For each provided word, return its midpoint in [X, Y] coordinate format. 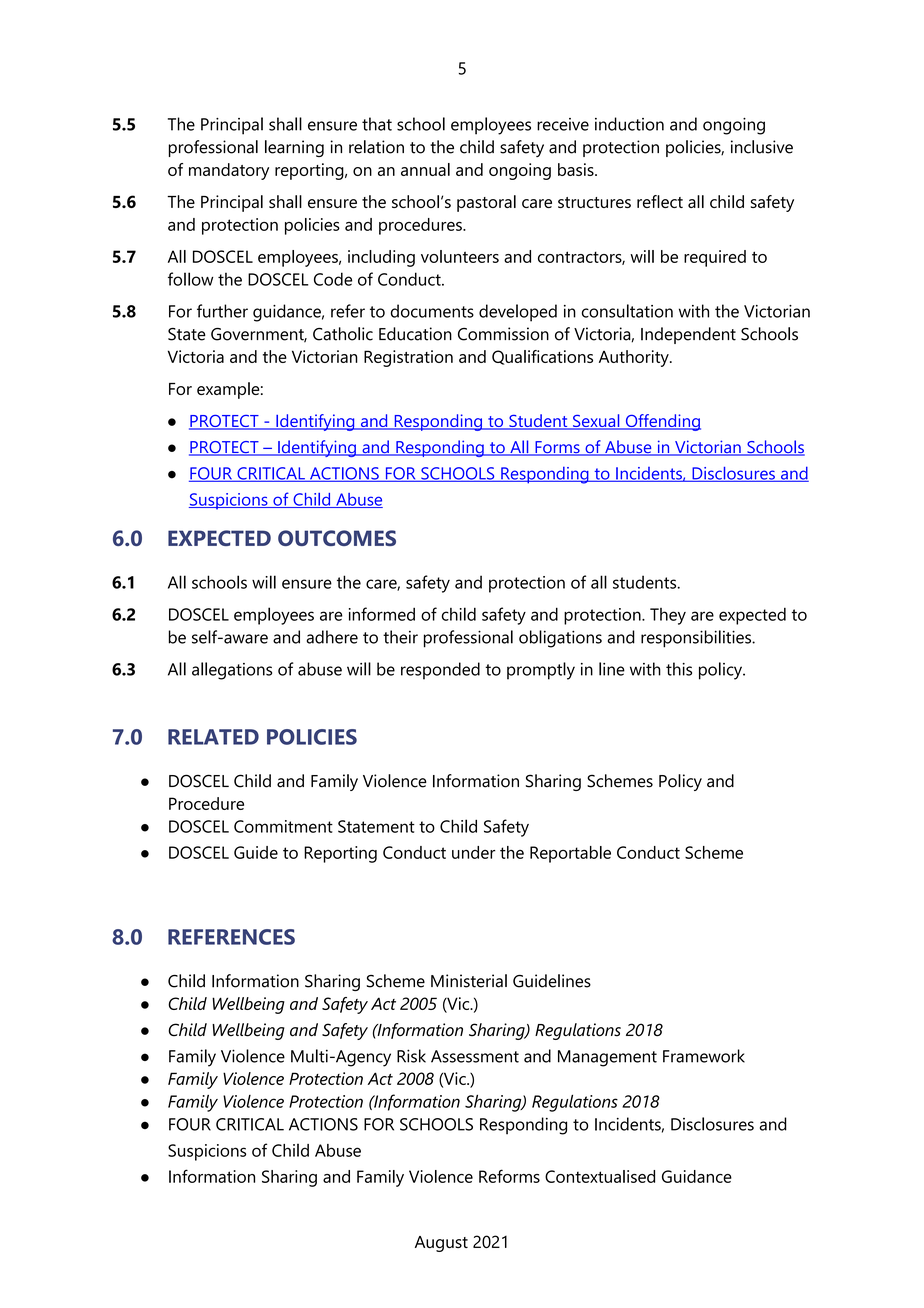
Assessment [475, 1056]
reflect [660, 201]
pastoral [486, 203]
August [441, 1244]
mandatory [229, 171]
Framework [704, 1056]
